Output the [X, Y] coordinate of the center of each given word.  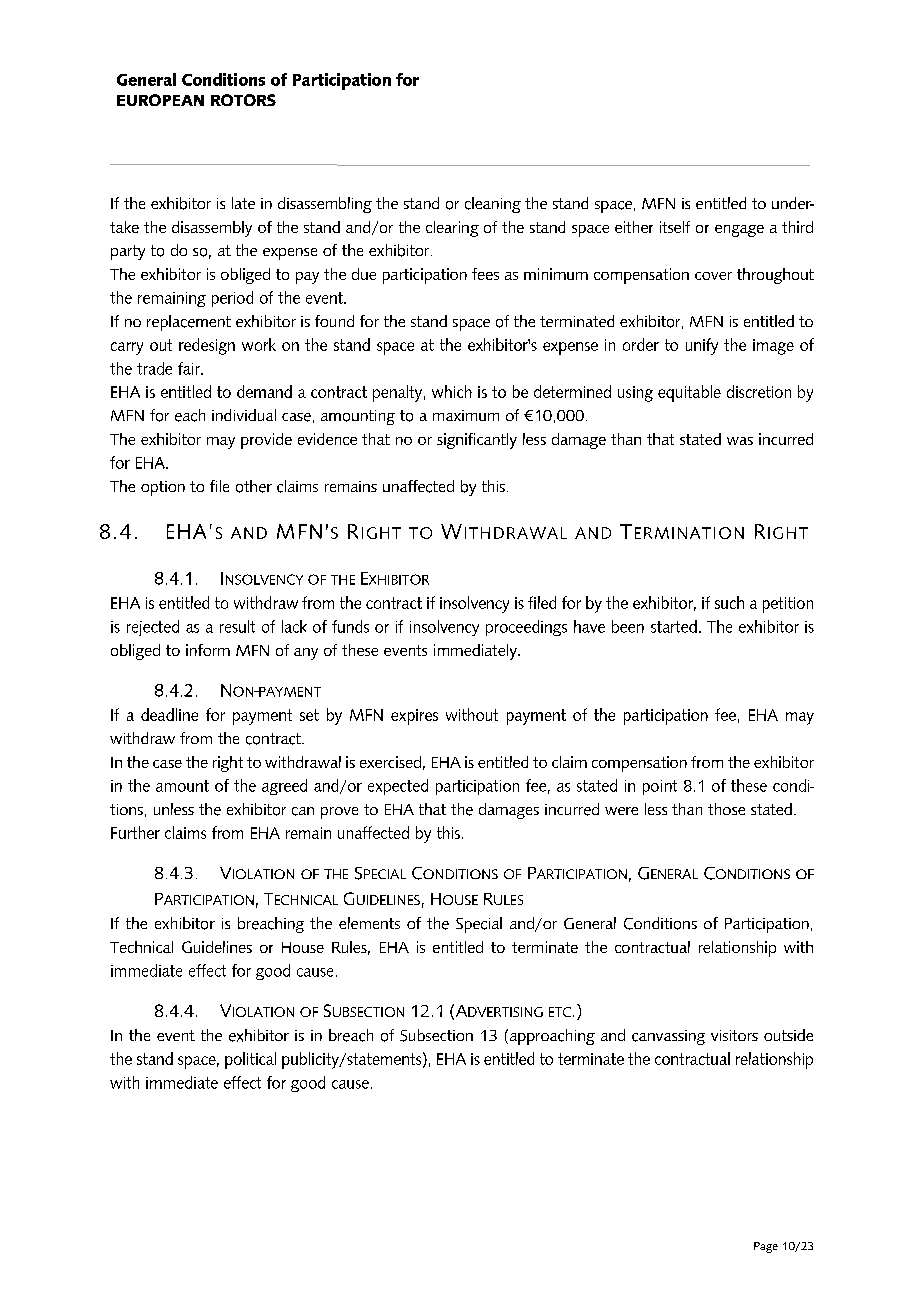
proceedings [526, 628]
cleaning [493, 205]
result [237, 626]
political [250, 1060]
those [726, 809]
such [729, 602]
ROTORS [243, 100]
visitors [734, 1035]
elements [369, 923]
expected [398, 787]
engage [739, 231]
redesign [207, 346]
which [452, 391]
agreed [284, 787]
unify [702, 346]
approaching [551, 1037]
